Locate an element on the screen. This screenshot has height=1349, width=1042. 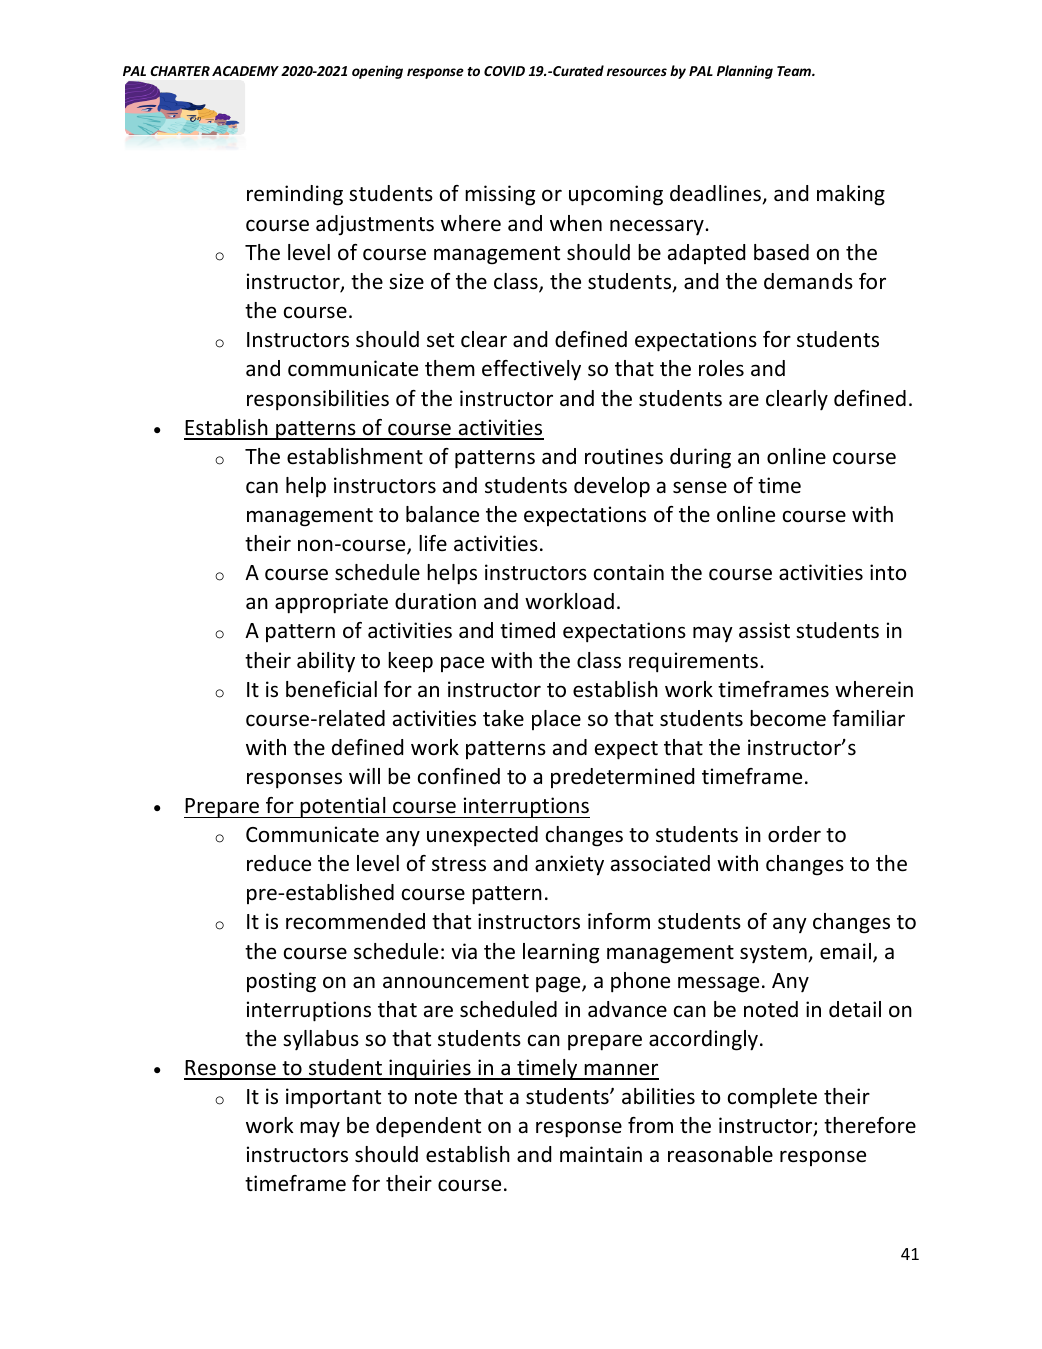
COVID is located at coordinates (504, 71).
